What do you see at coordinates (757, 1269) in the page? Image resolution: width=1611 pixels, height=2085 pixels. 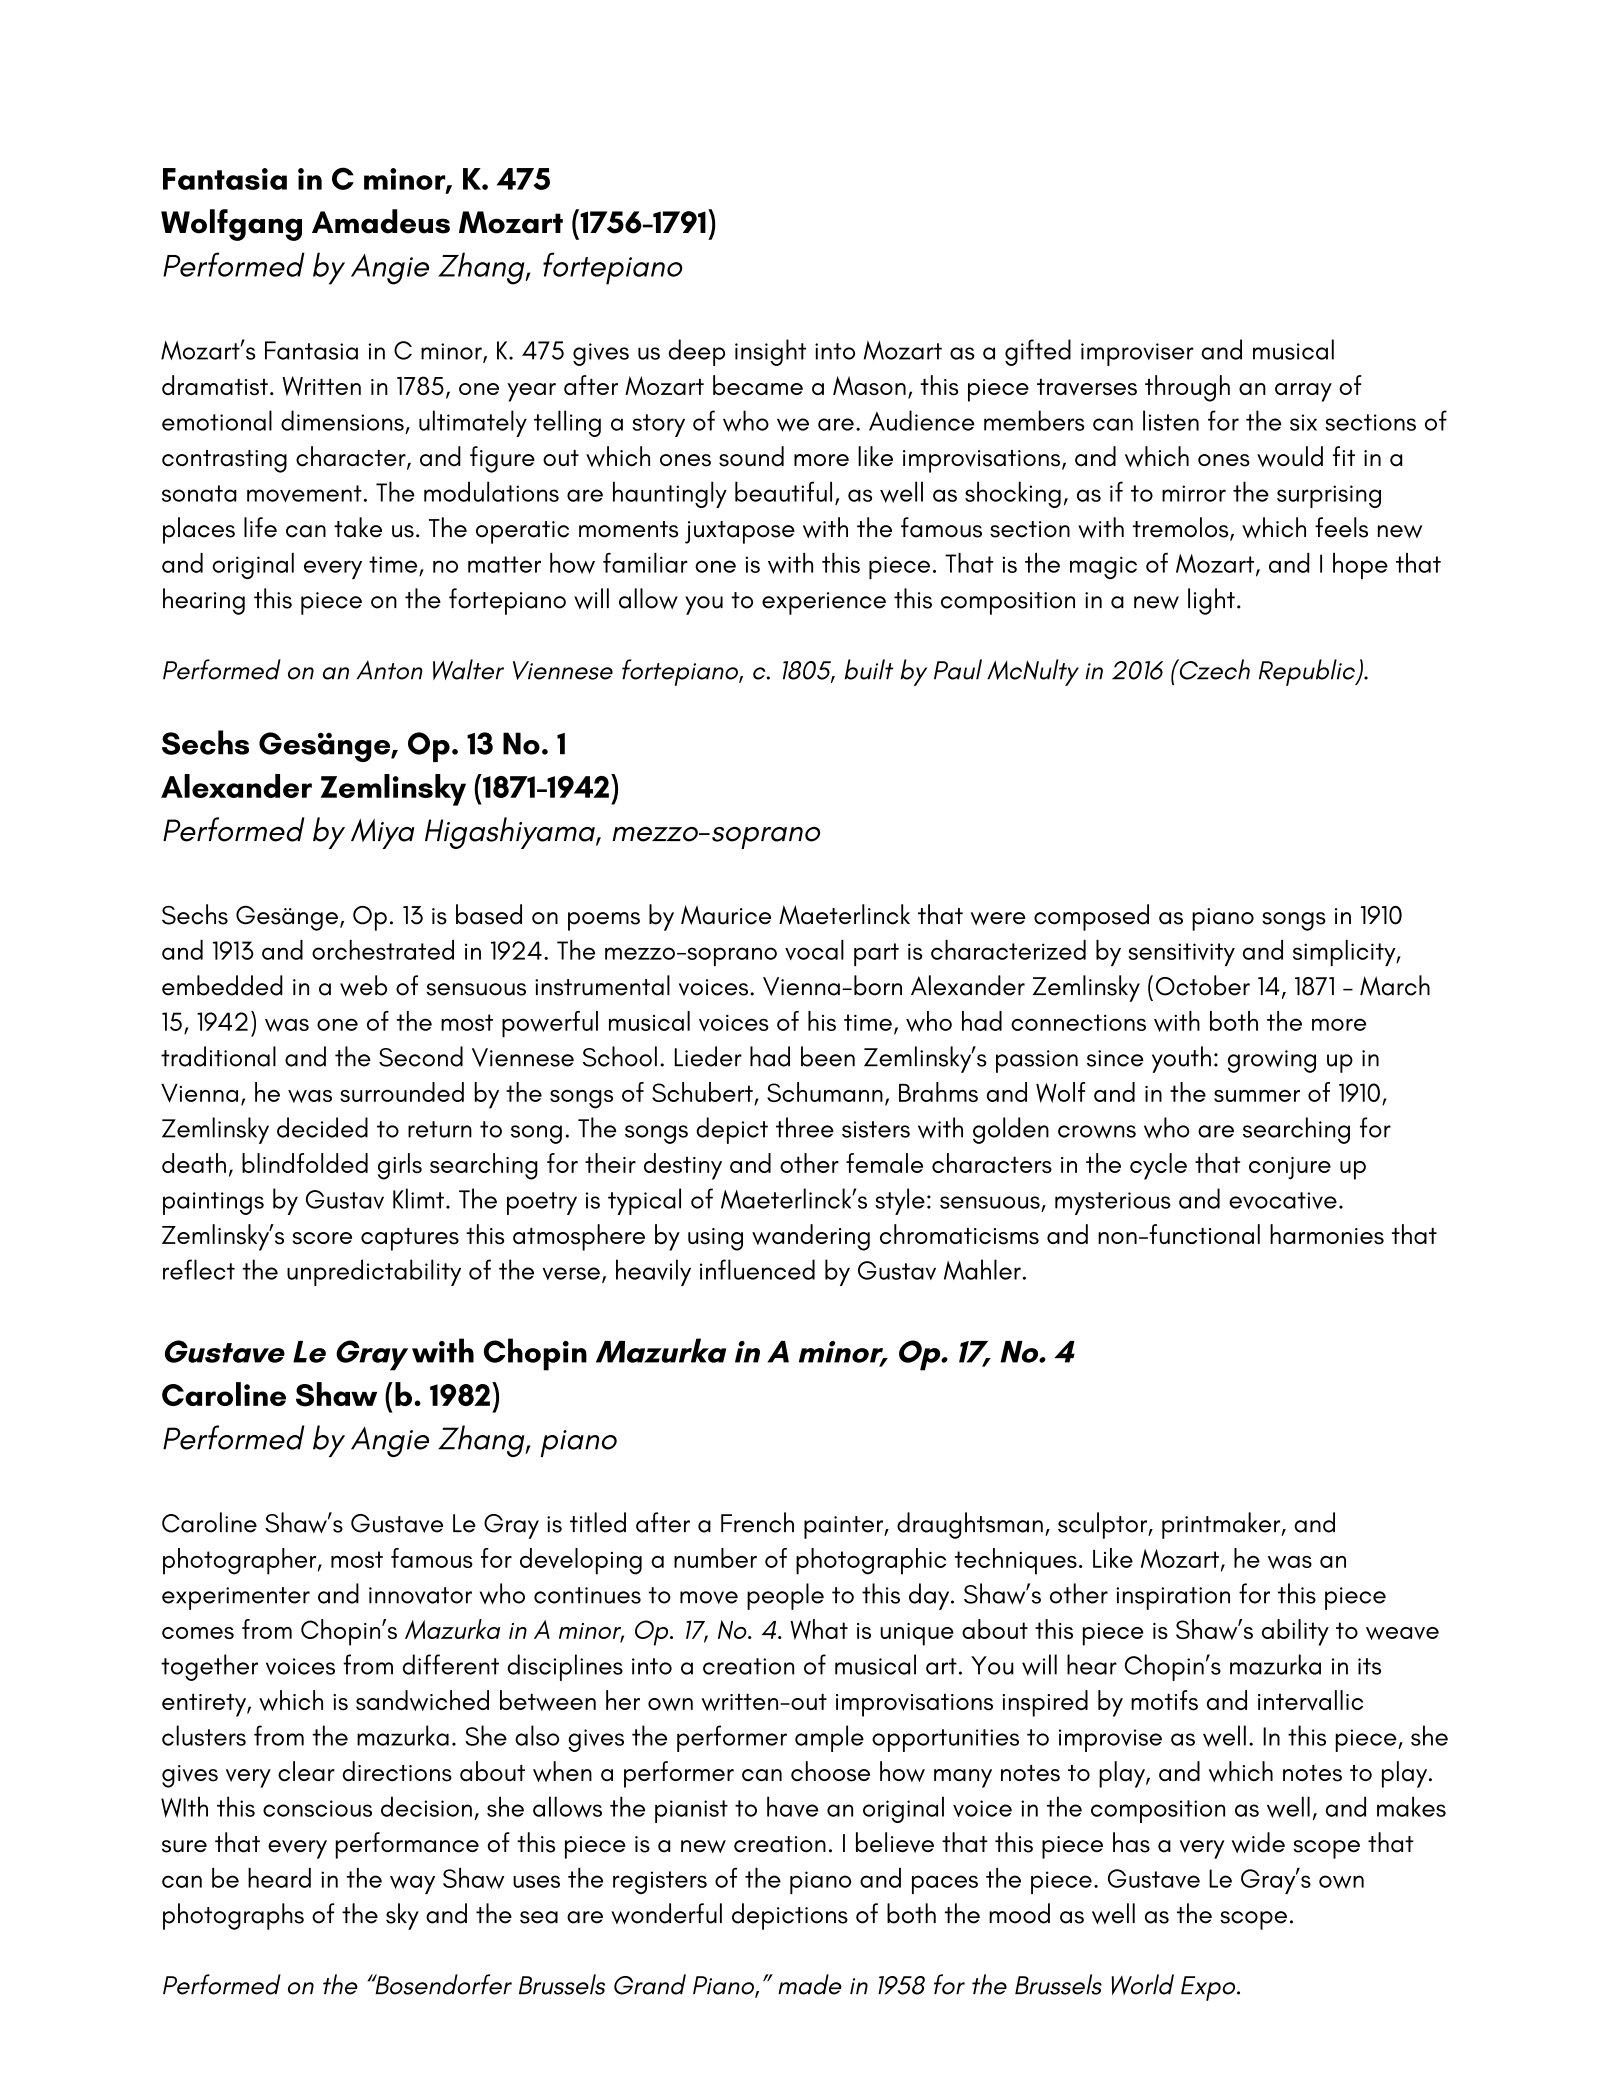 I see `influenced` at bounding box center [757, 1269].
